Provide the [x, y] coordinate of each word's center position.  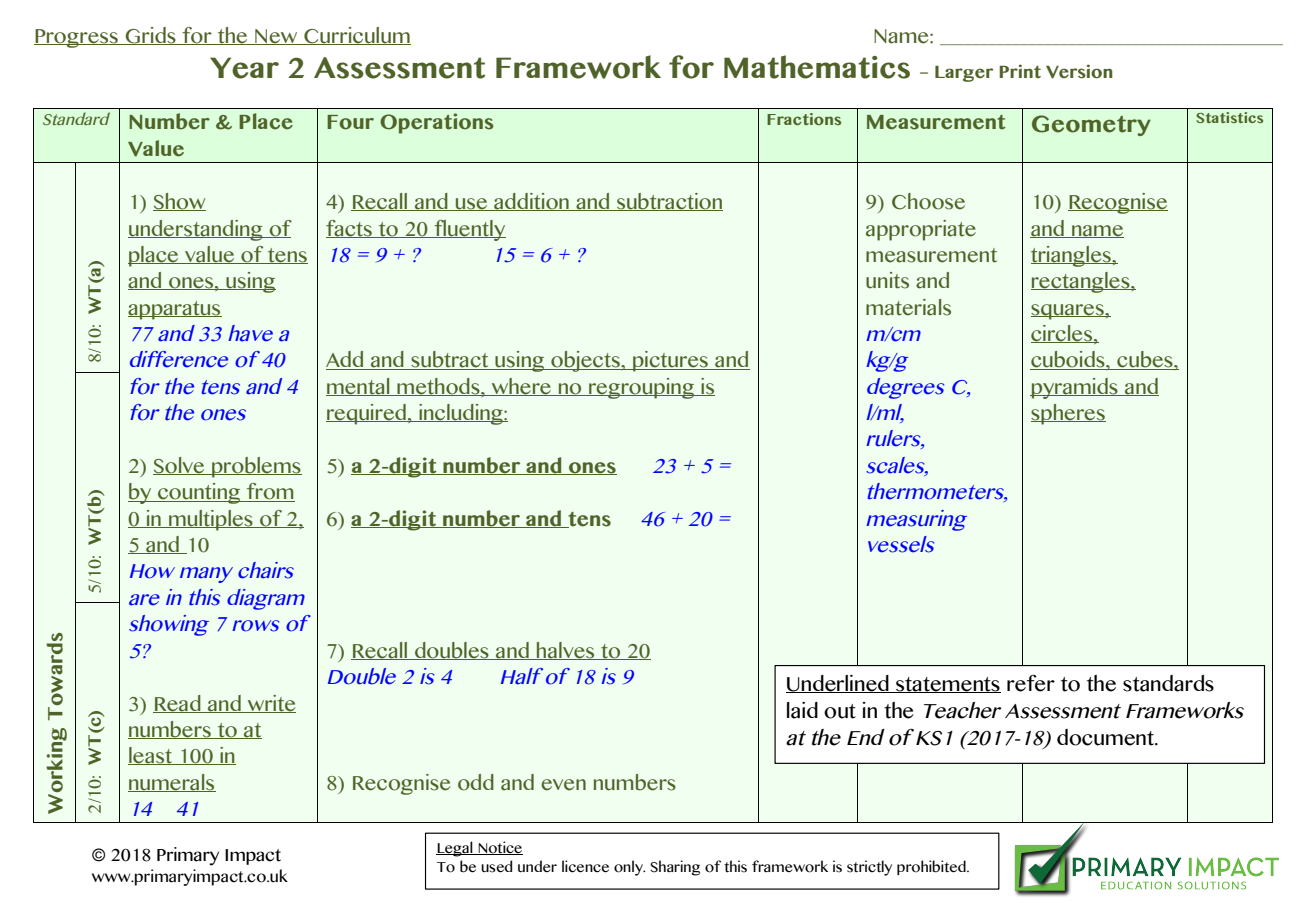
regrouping [641, 388]
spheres [1068, 414]
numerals [172, 783]
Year [244, 68]
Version [1079, 71]
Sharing [675, 868]
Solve [180, 466]
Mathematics [817, 67]
